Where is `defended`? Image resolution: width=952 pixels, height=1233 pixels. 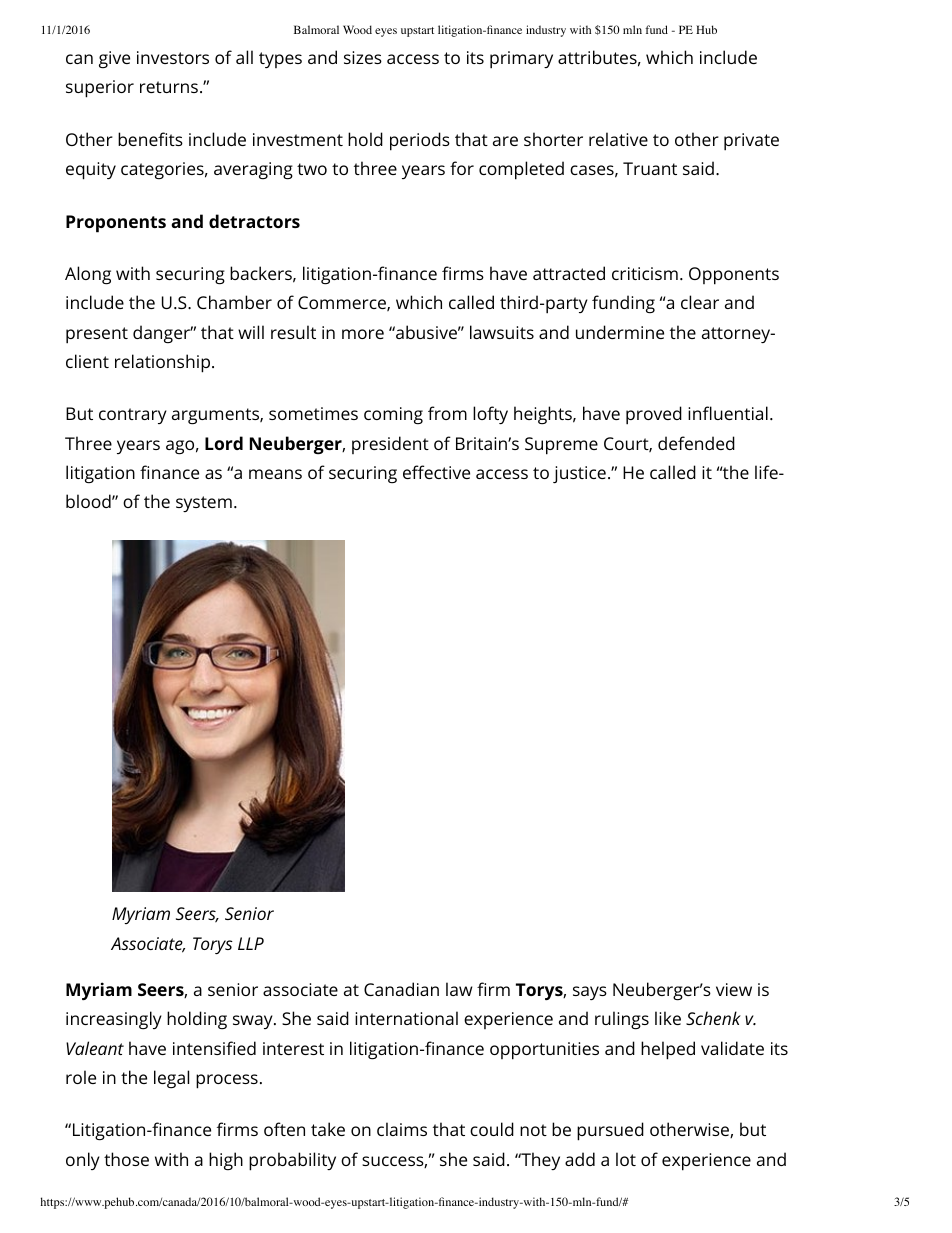
defended is located at coordinates (696, 443).
